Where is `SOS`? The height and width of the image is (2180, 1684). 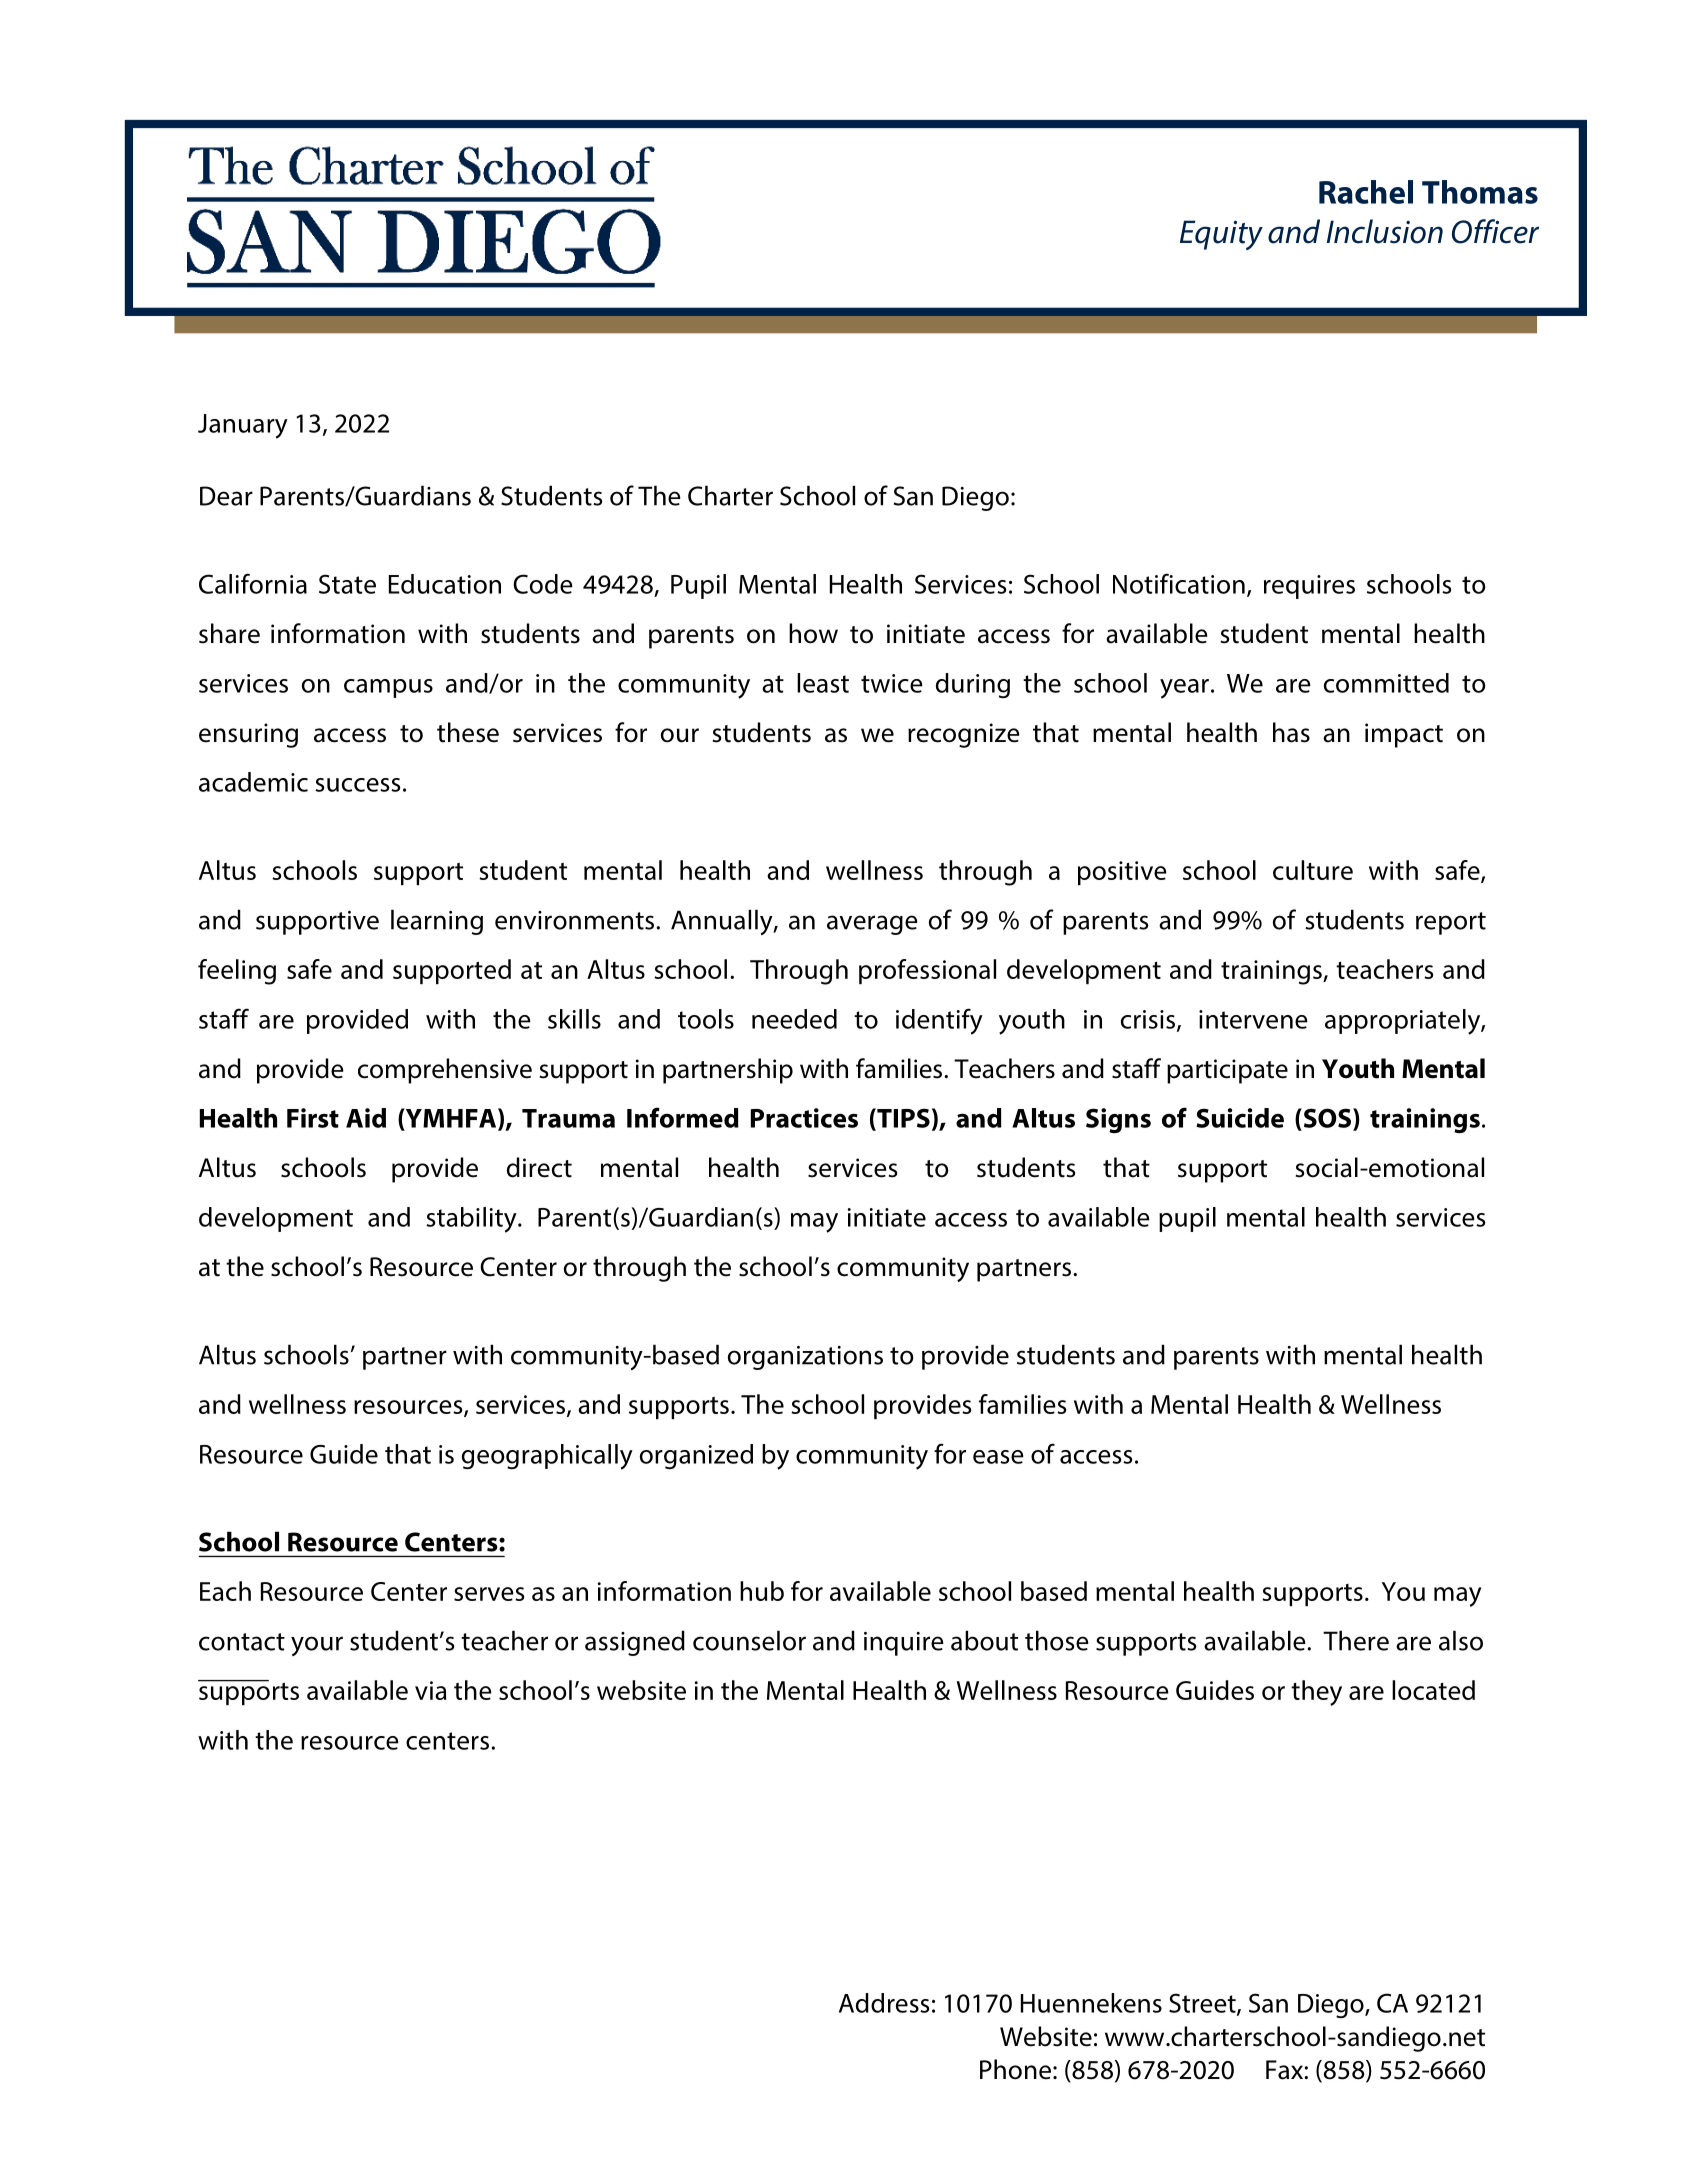 SOS is located at coordinates (1327, 1119).
